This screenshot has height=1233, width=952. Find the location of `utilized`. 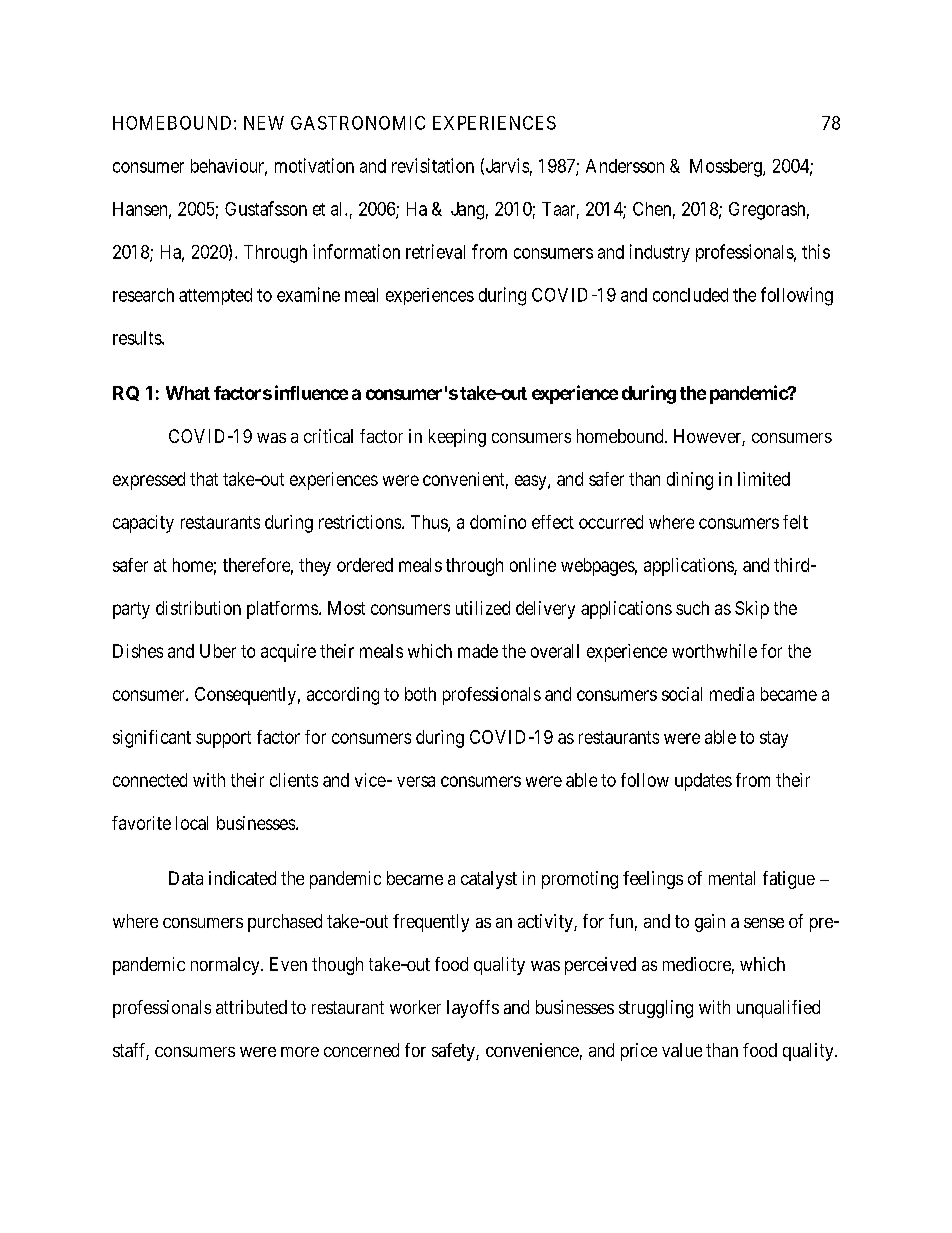

utilized is located at coordinates (483, 608).
